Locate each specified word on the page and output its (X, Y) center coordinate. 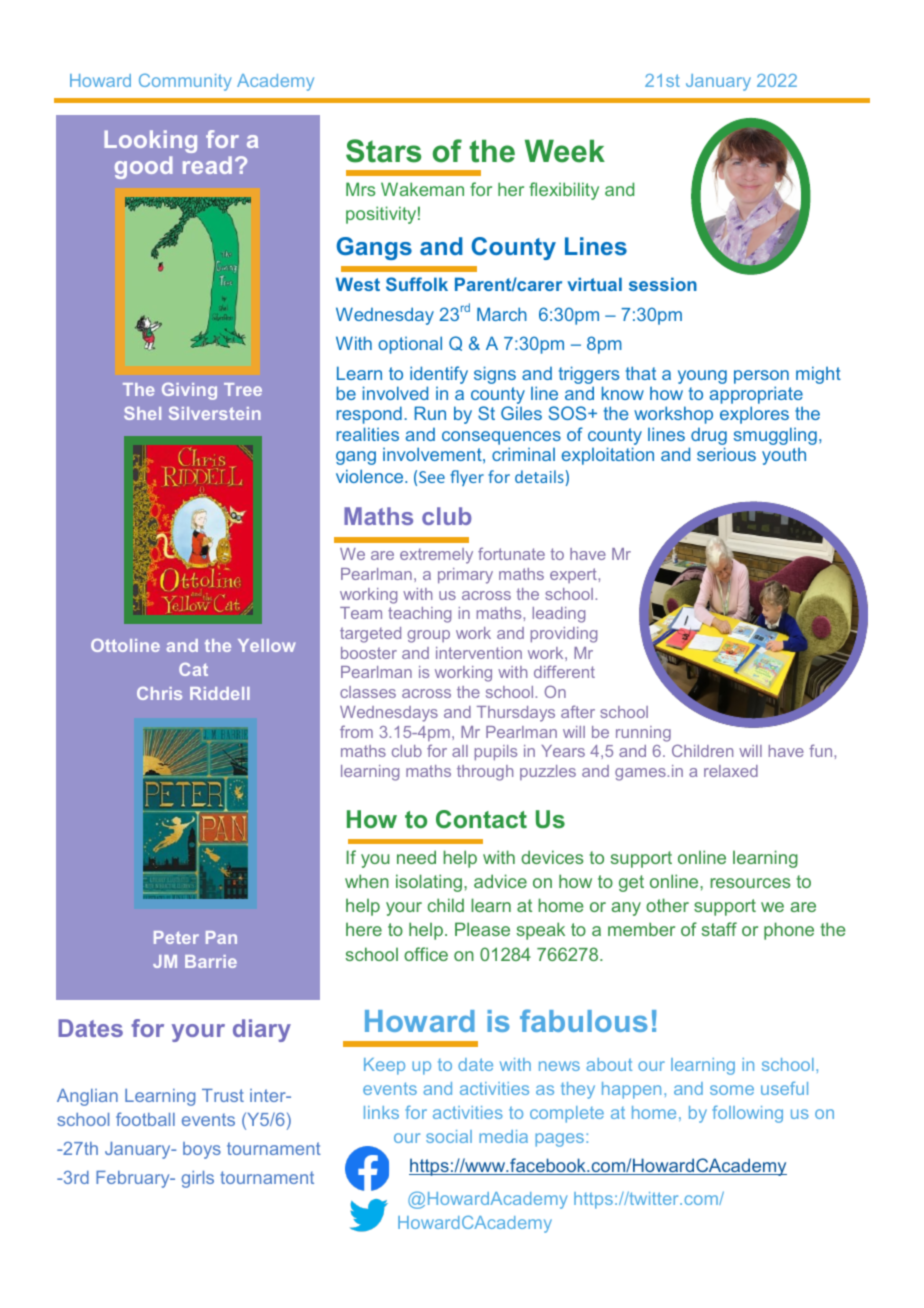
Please (482, 929)
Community (185, 82)
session (663, 284)
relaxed (731, 771)
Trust (223, 1095)
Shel (142, 413)
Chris (159, 693)
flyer (467, 478)
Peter (176, 937)
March (502, 314)
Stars (383, 151)
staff (719, 929)
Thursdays (516, 714)
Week (565, 151)
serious (726, 454)
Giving (189, 391)
